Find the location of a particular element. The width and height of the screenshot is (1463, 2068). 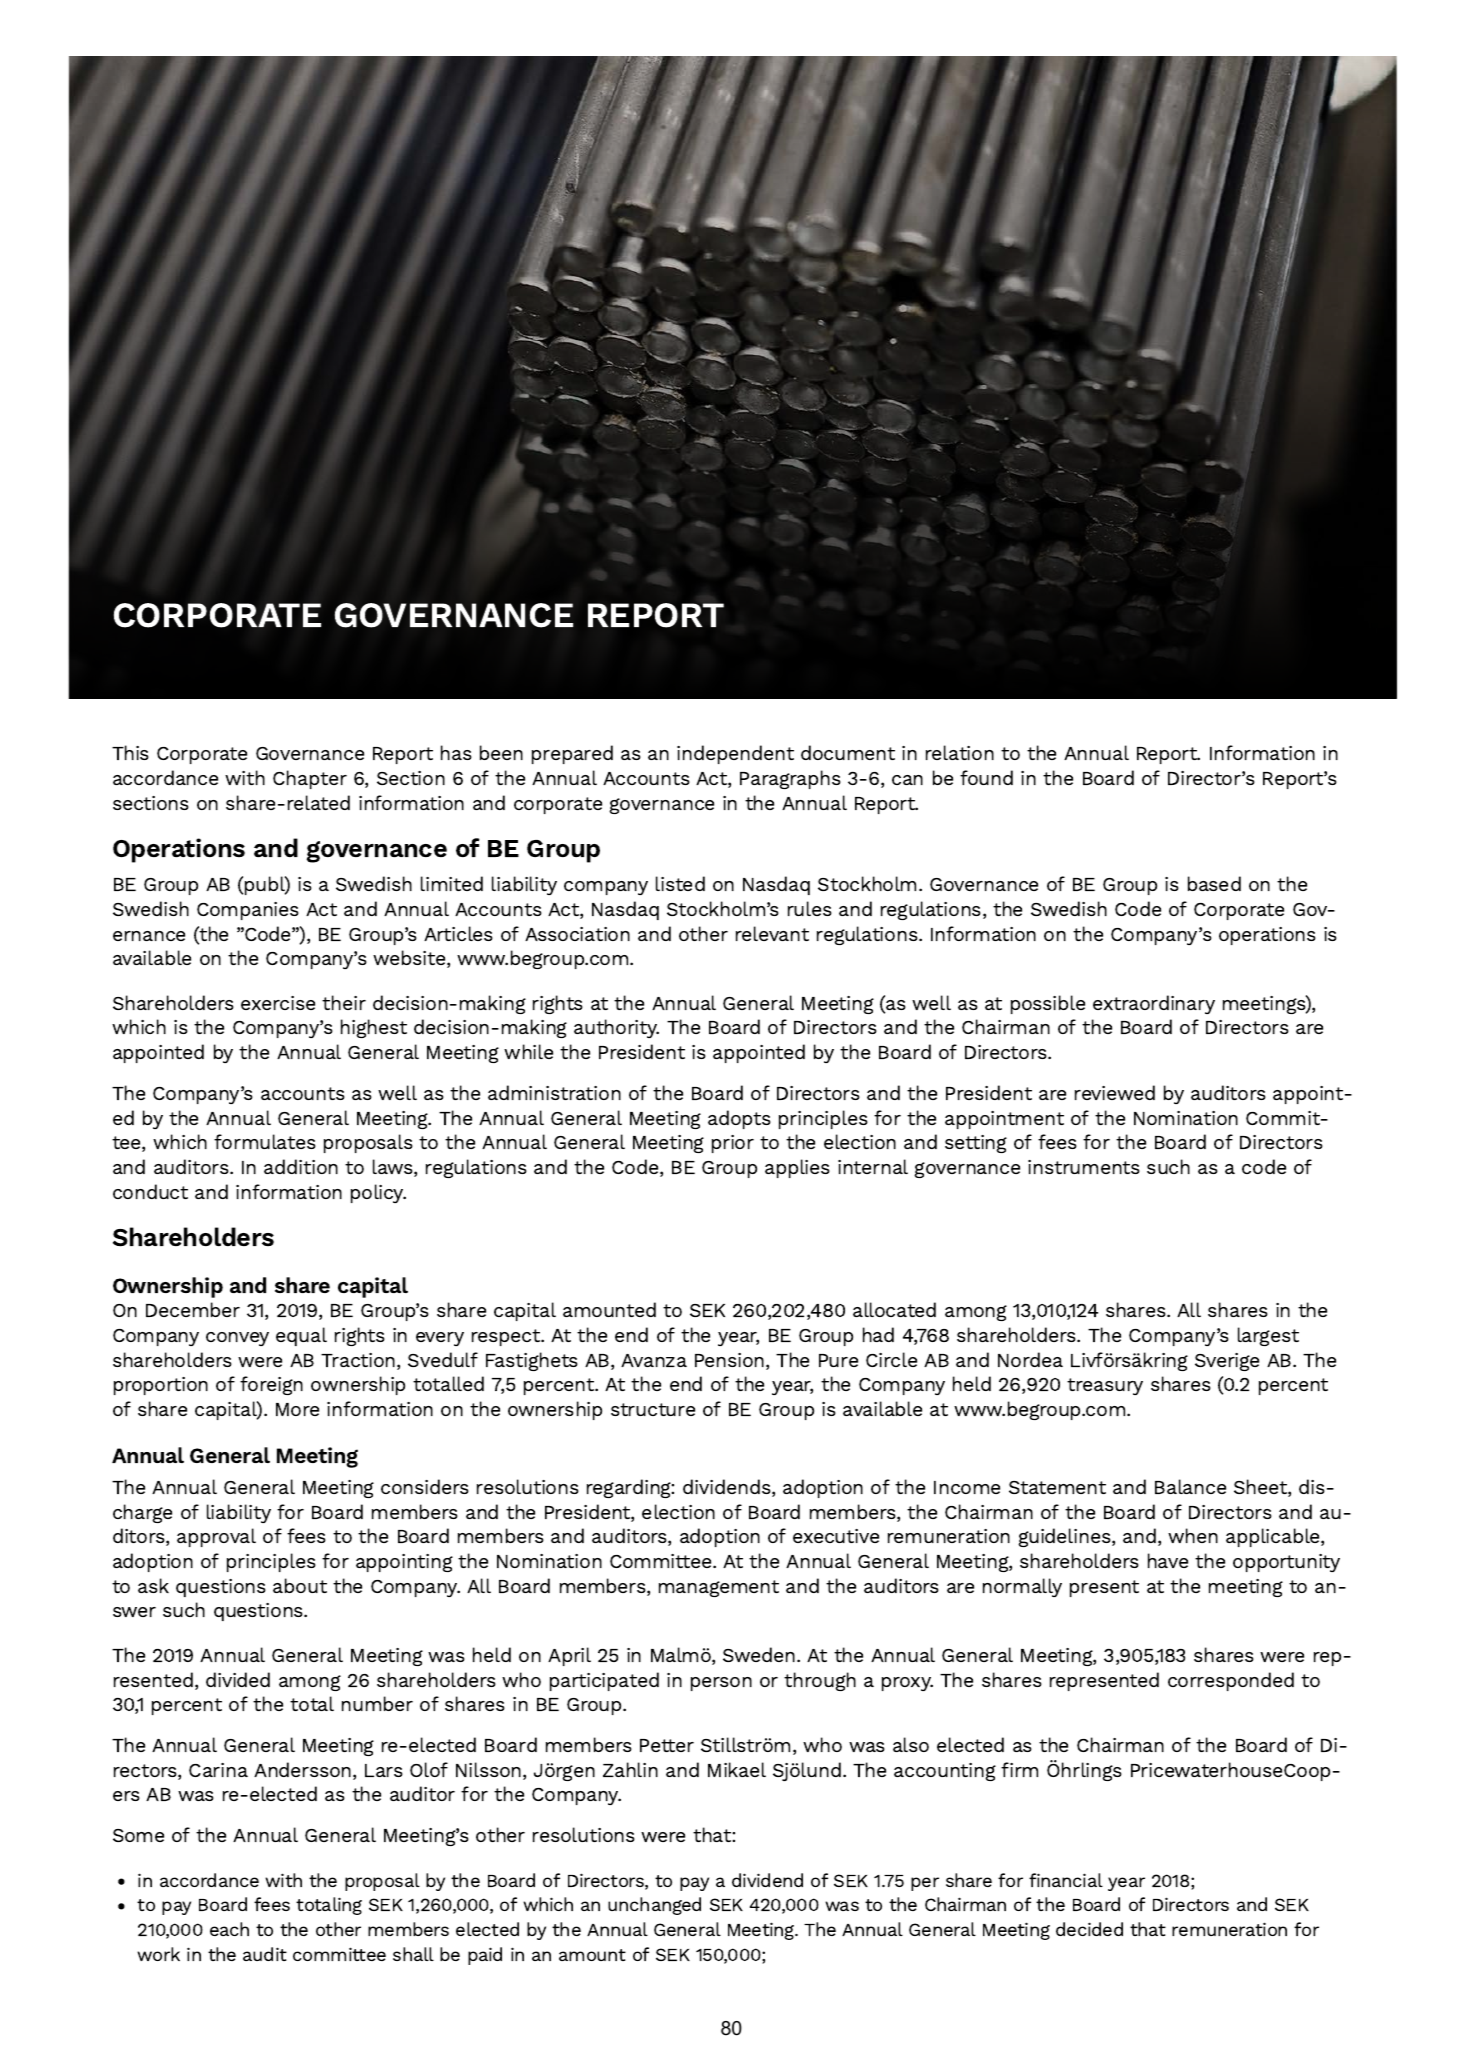

reviewed is located at coordinates (1115, 1092).
